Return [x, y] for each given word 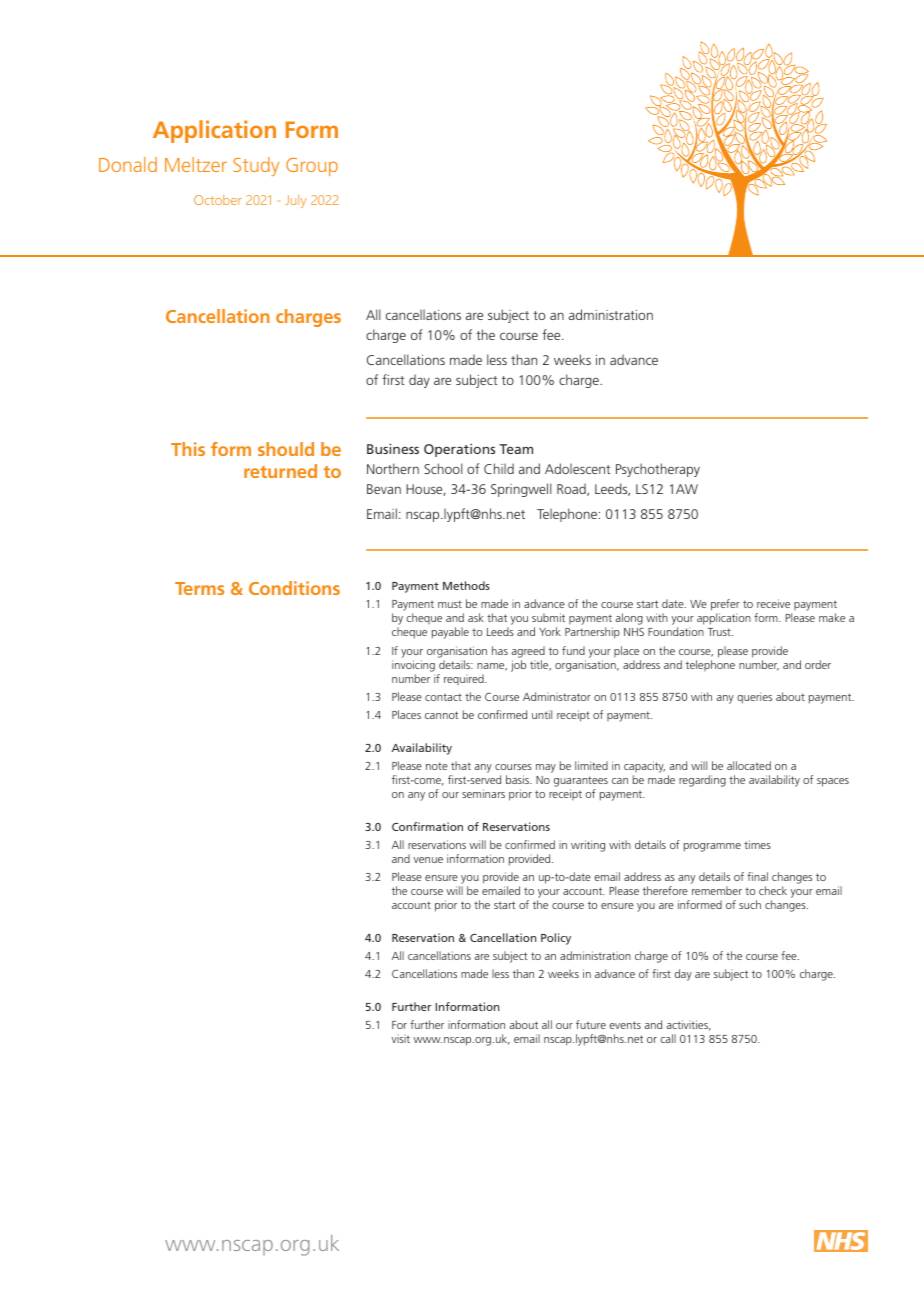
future [591, 1024]
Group [312, 167]
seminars [483, 793]
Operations [459, 450]
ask [476, 617]
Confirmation [427, 826]
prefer [725, 606]
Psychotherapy [658, 470]
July [296, 201]
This [188, 449]
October [218, 200]
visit [400, 1039]
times [757, 844]
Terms [199, 588]
